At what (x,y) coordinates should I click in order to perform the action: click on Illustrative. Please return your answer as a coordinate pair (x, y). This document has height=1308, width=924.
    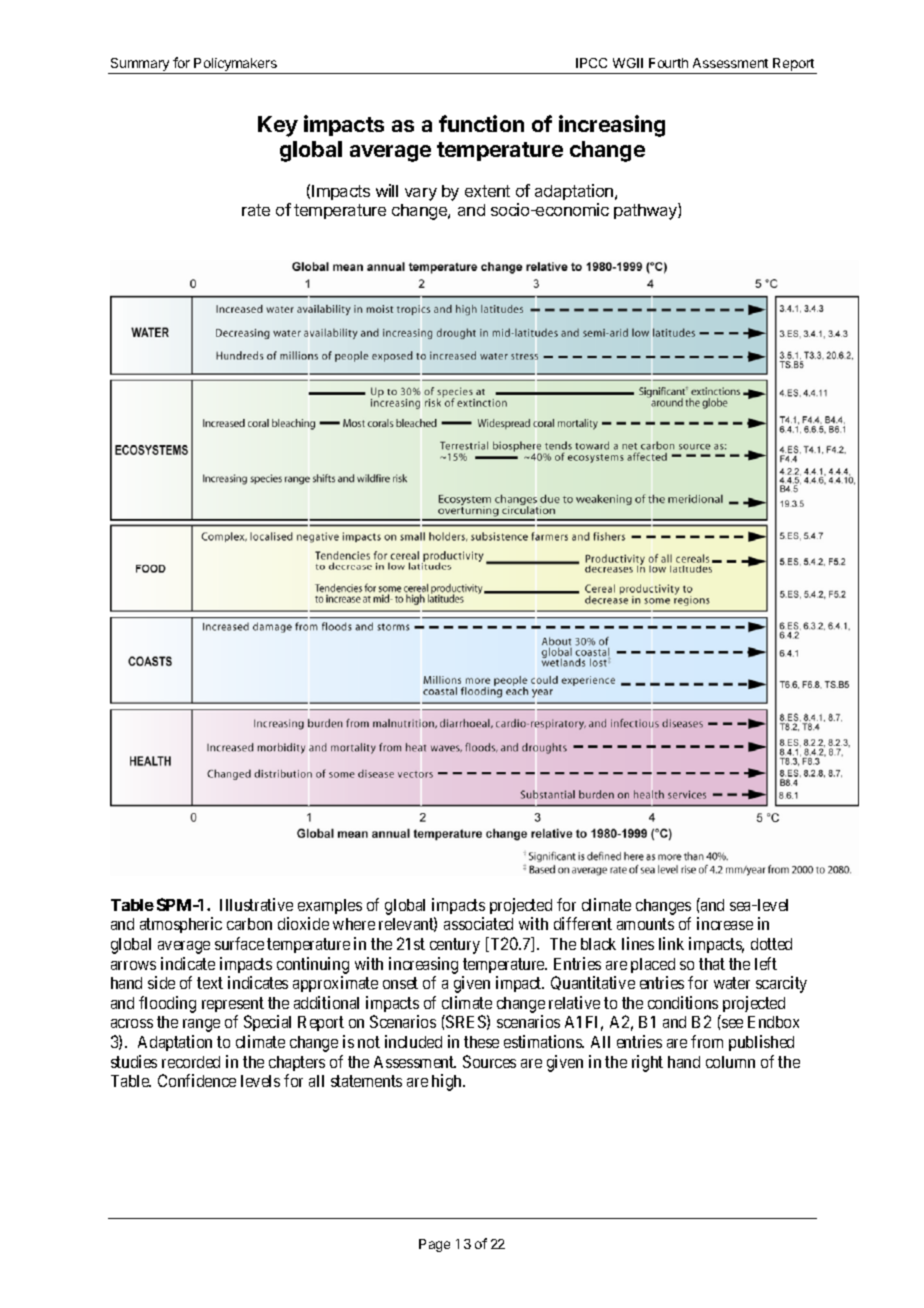
    Looking at the image, I should click on (256, 904).
